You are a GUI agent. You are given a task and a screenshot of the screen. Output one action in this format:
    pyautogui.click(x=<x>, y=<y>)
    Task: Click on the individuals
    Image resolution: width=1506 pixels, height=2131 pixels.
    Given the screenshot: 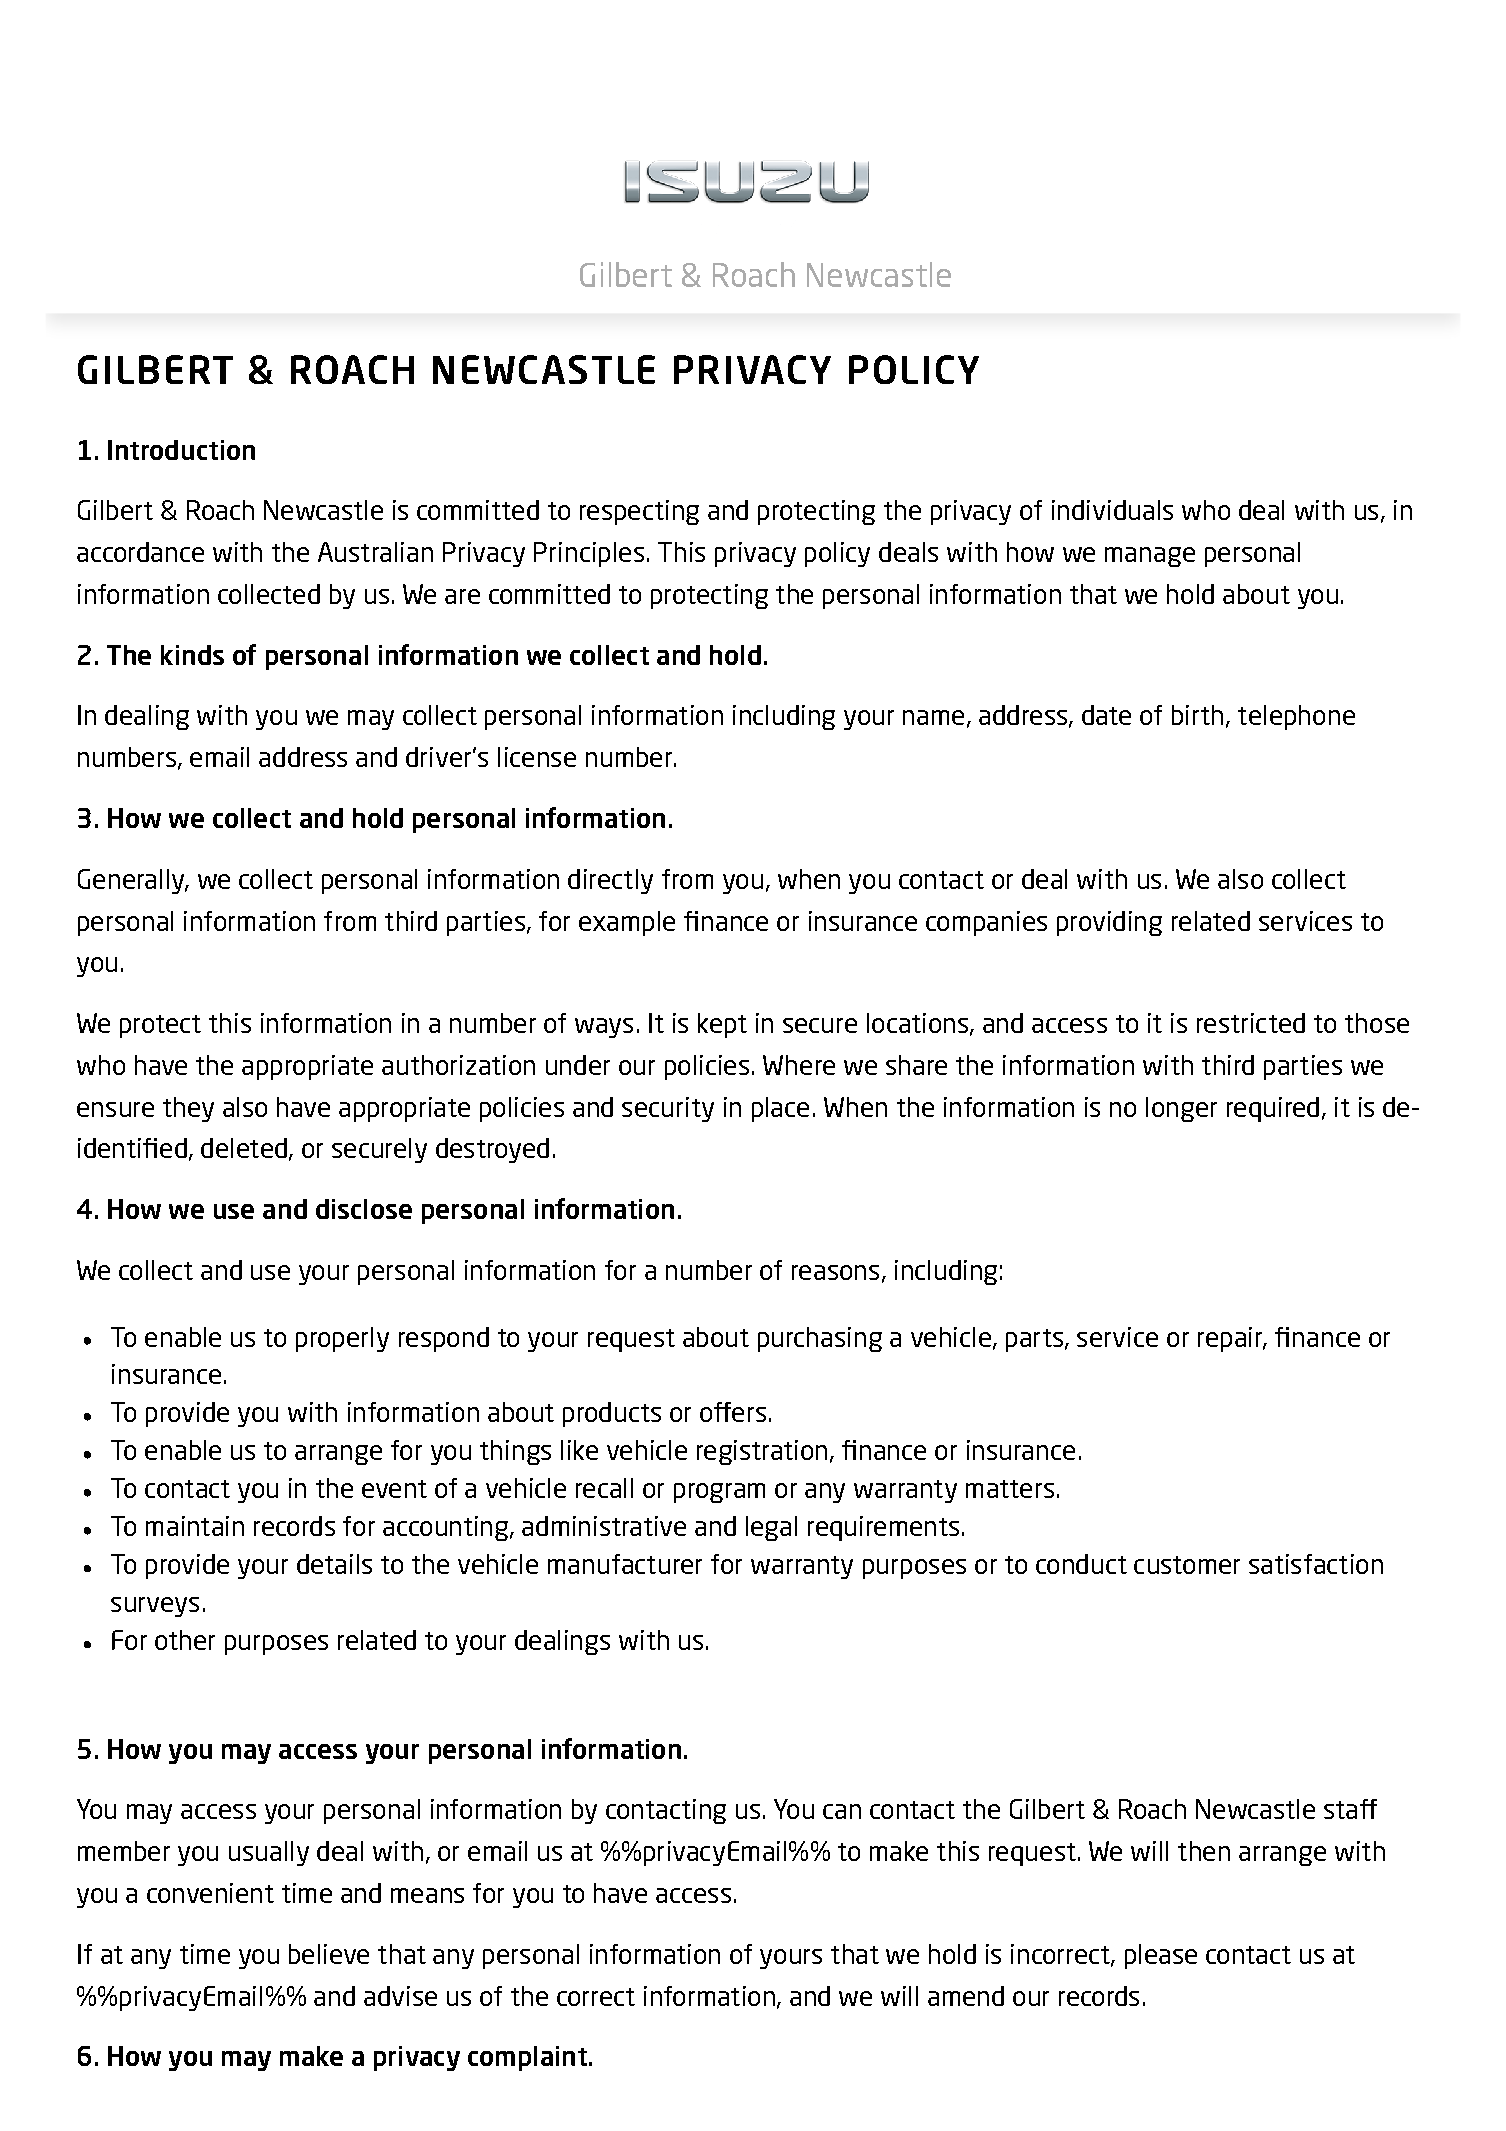 What is the action you would take?
    pyautogui.click(x=1112, y=510)
